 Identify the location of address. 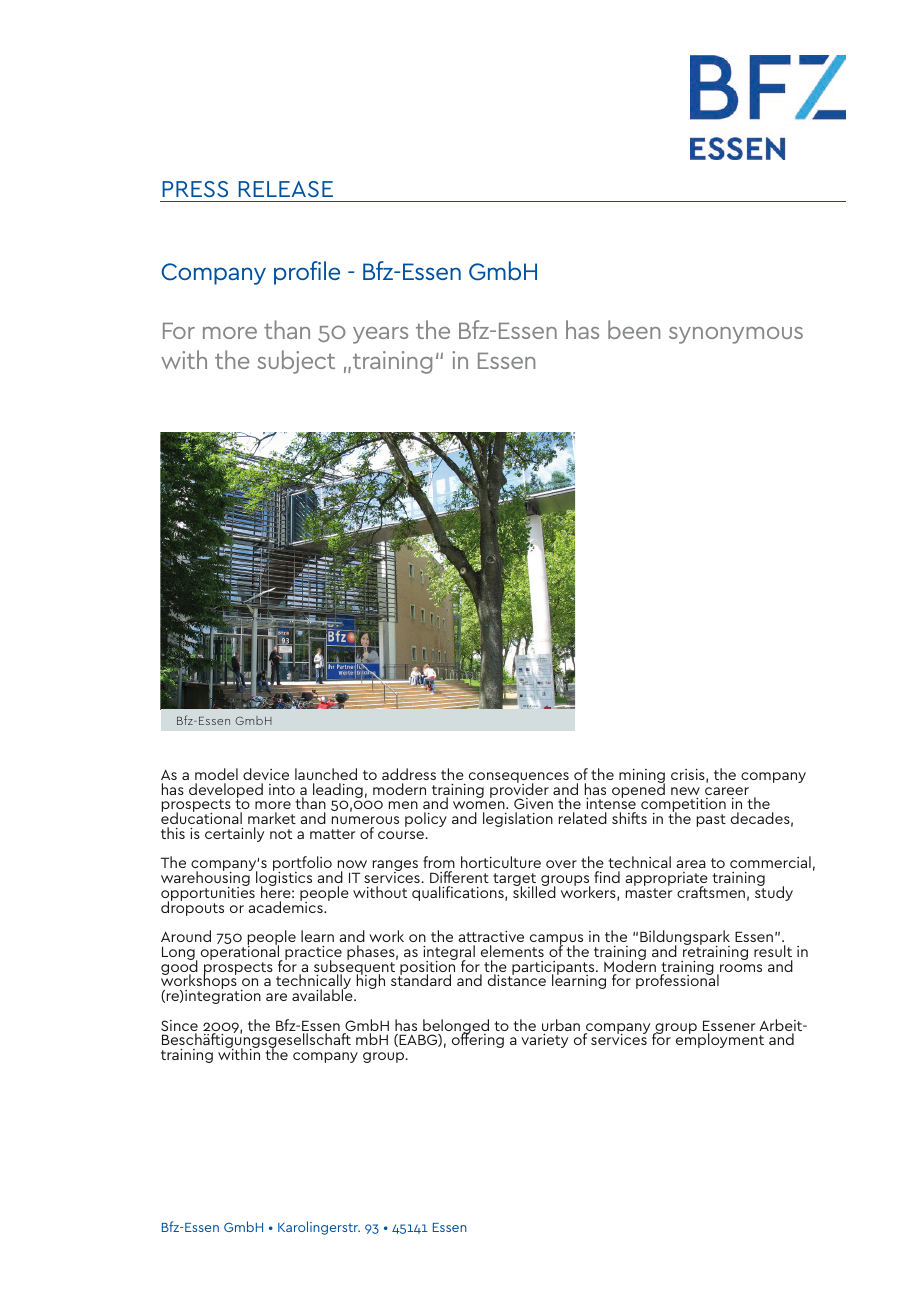
(409, 774).
